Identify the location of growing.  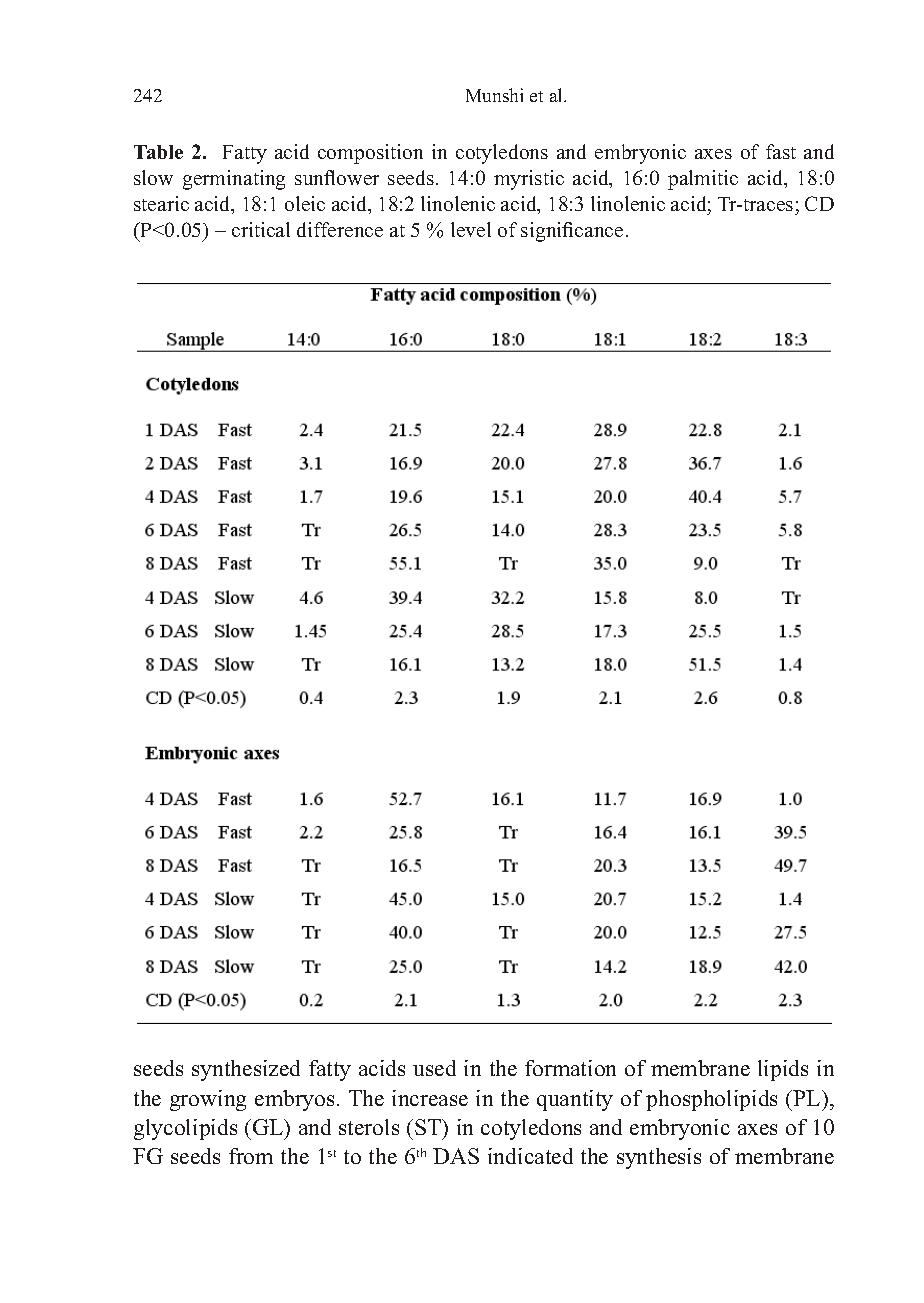
(208, 1100).
